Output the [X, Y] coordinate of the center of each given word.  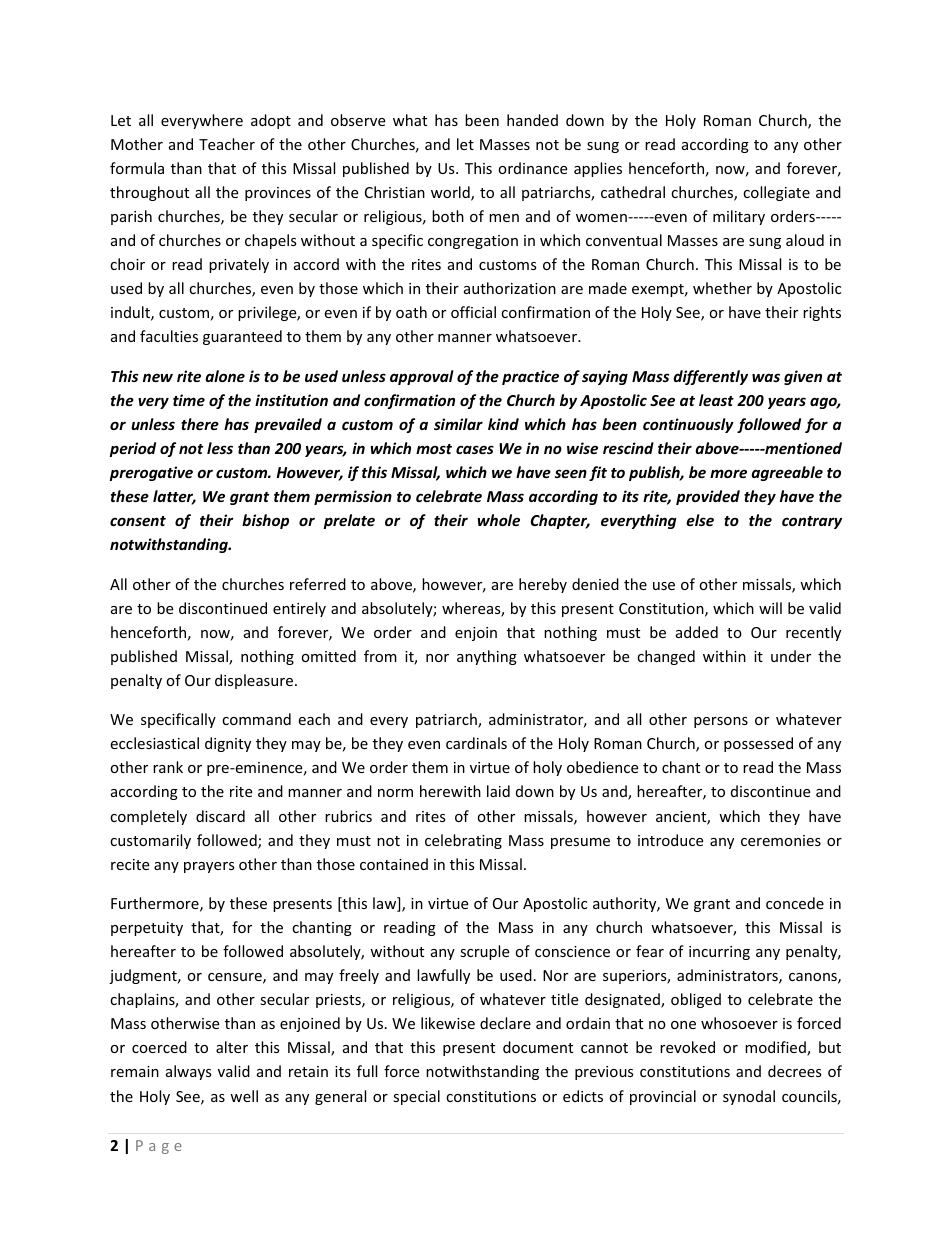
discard [220, 816]
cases [475, 449]
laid [498, 791]
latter [174, 497]
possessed [758, 744]
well [244, 1096]
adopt [271, 121]
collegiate [776, 193]
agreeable [787, 473]
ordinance [532, 168]
